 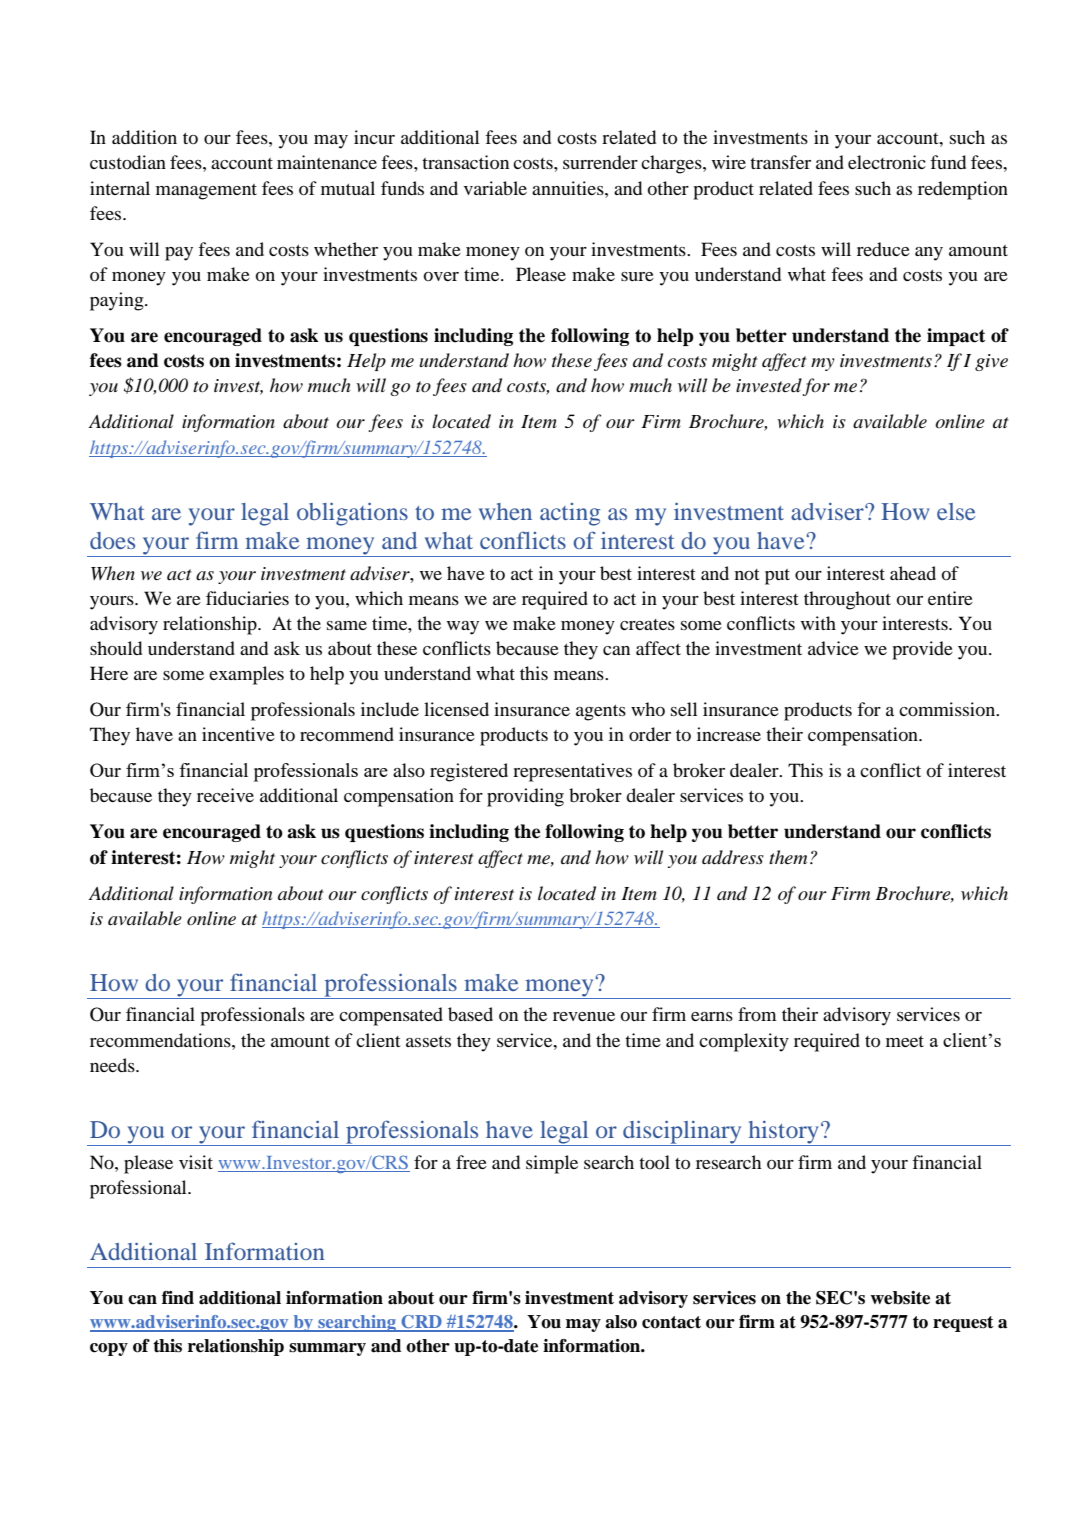 What do you see at coordinates (671, 1322) in the page?
I see `contact` at bounding box center [671, 1322].
